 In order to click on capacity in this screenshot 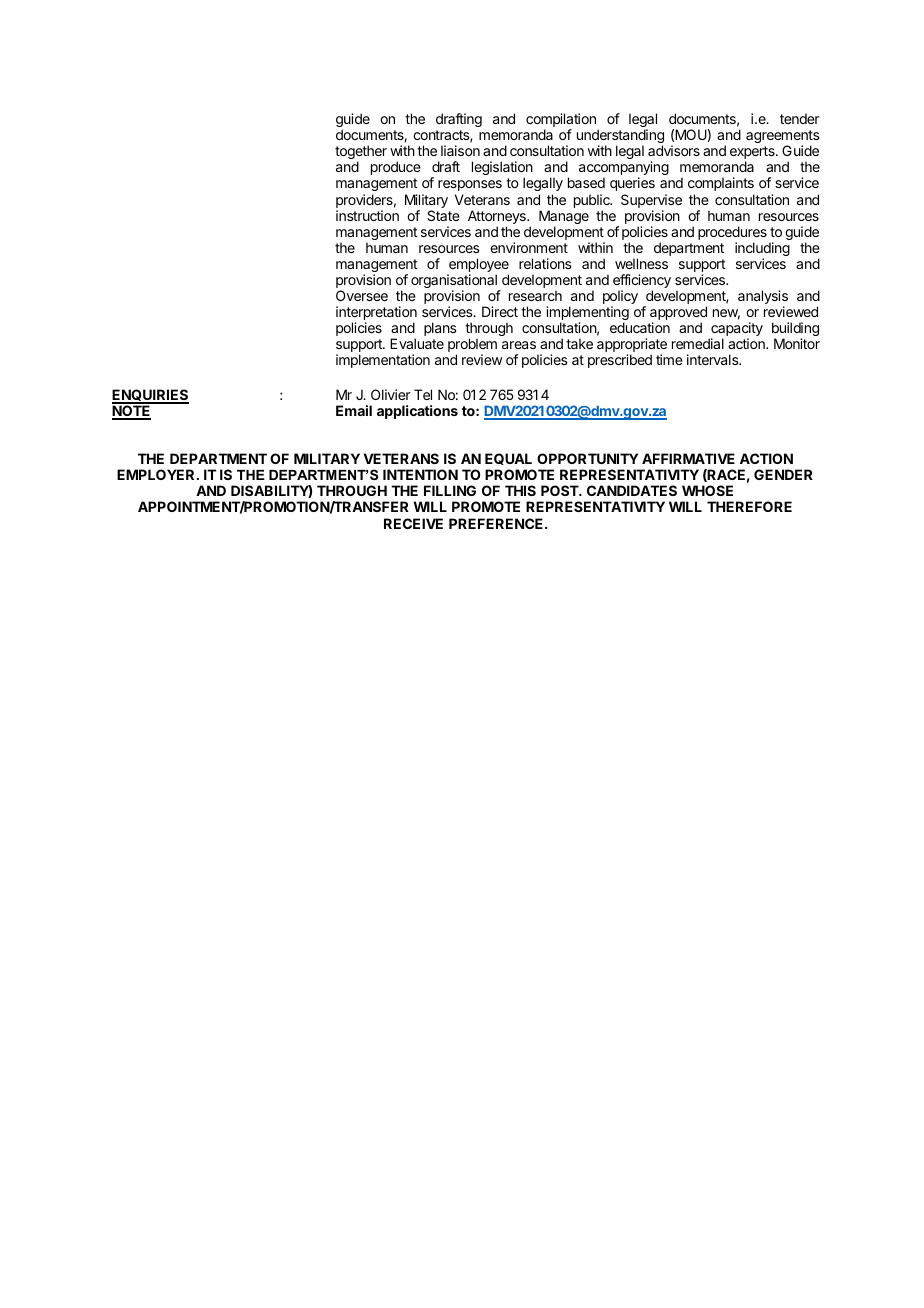, I will do `click(736, 330)`.
